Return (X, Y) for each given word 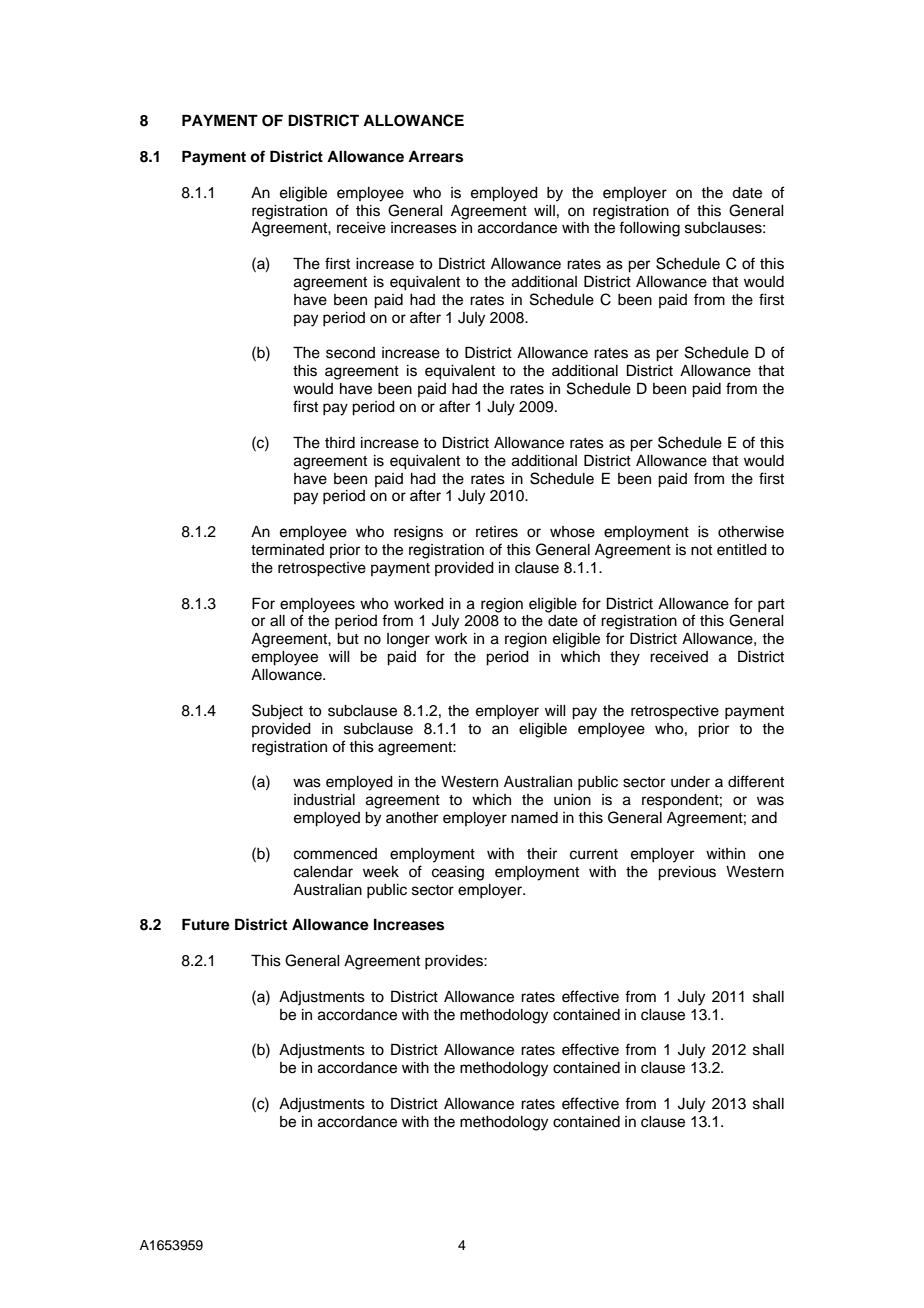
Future (206, 924)
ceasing (458, 873)
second (350, 353)
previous (687, 873)
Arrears (435, 157)
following (649, 229)
